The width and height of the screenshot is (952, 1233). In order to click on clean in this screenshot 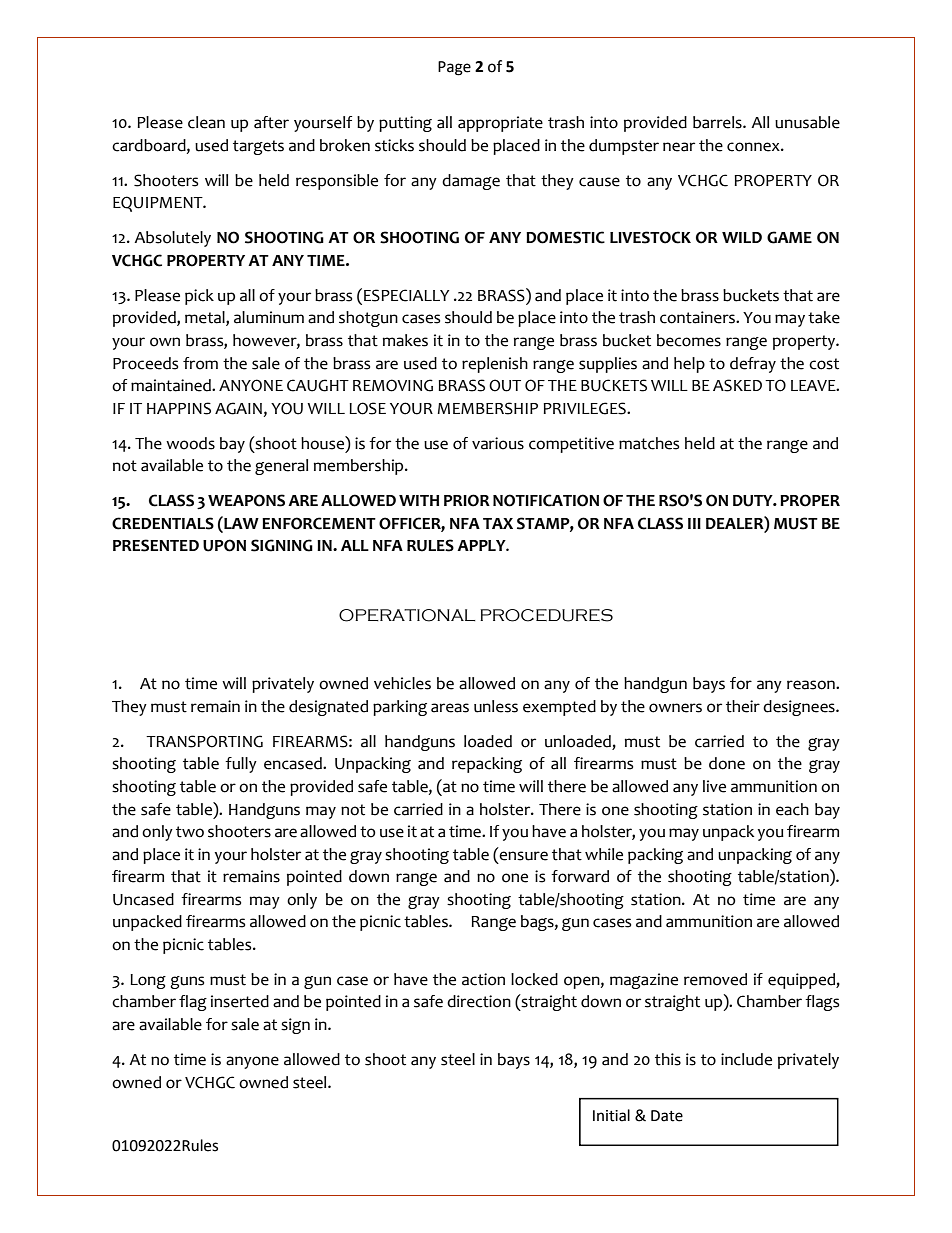, I will do `click(206, 122)`.
